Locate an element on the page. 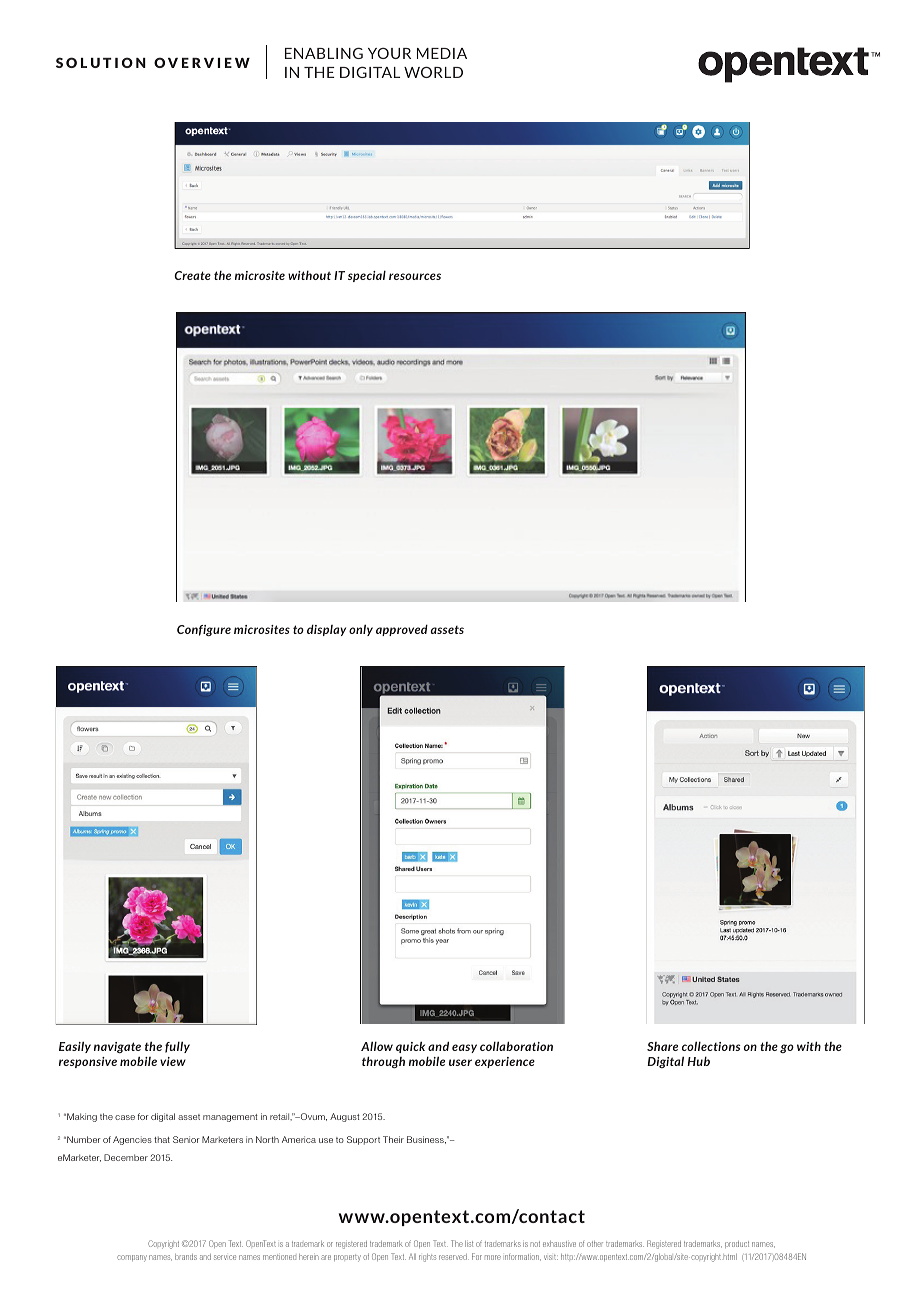 This page has height=1308, width=924. SOLUTION is located at coordinates (101, 62).
